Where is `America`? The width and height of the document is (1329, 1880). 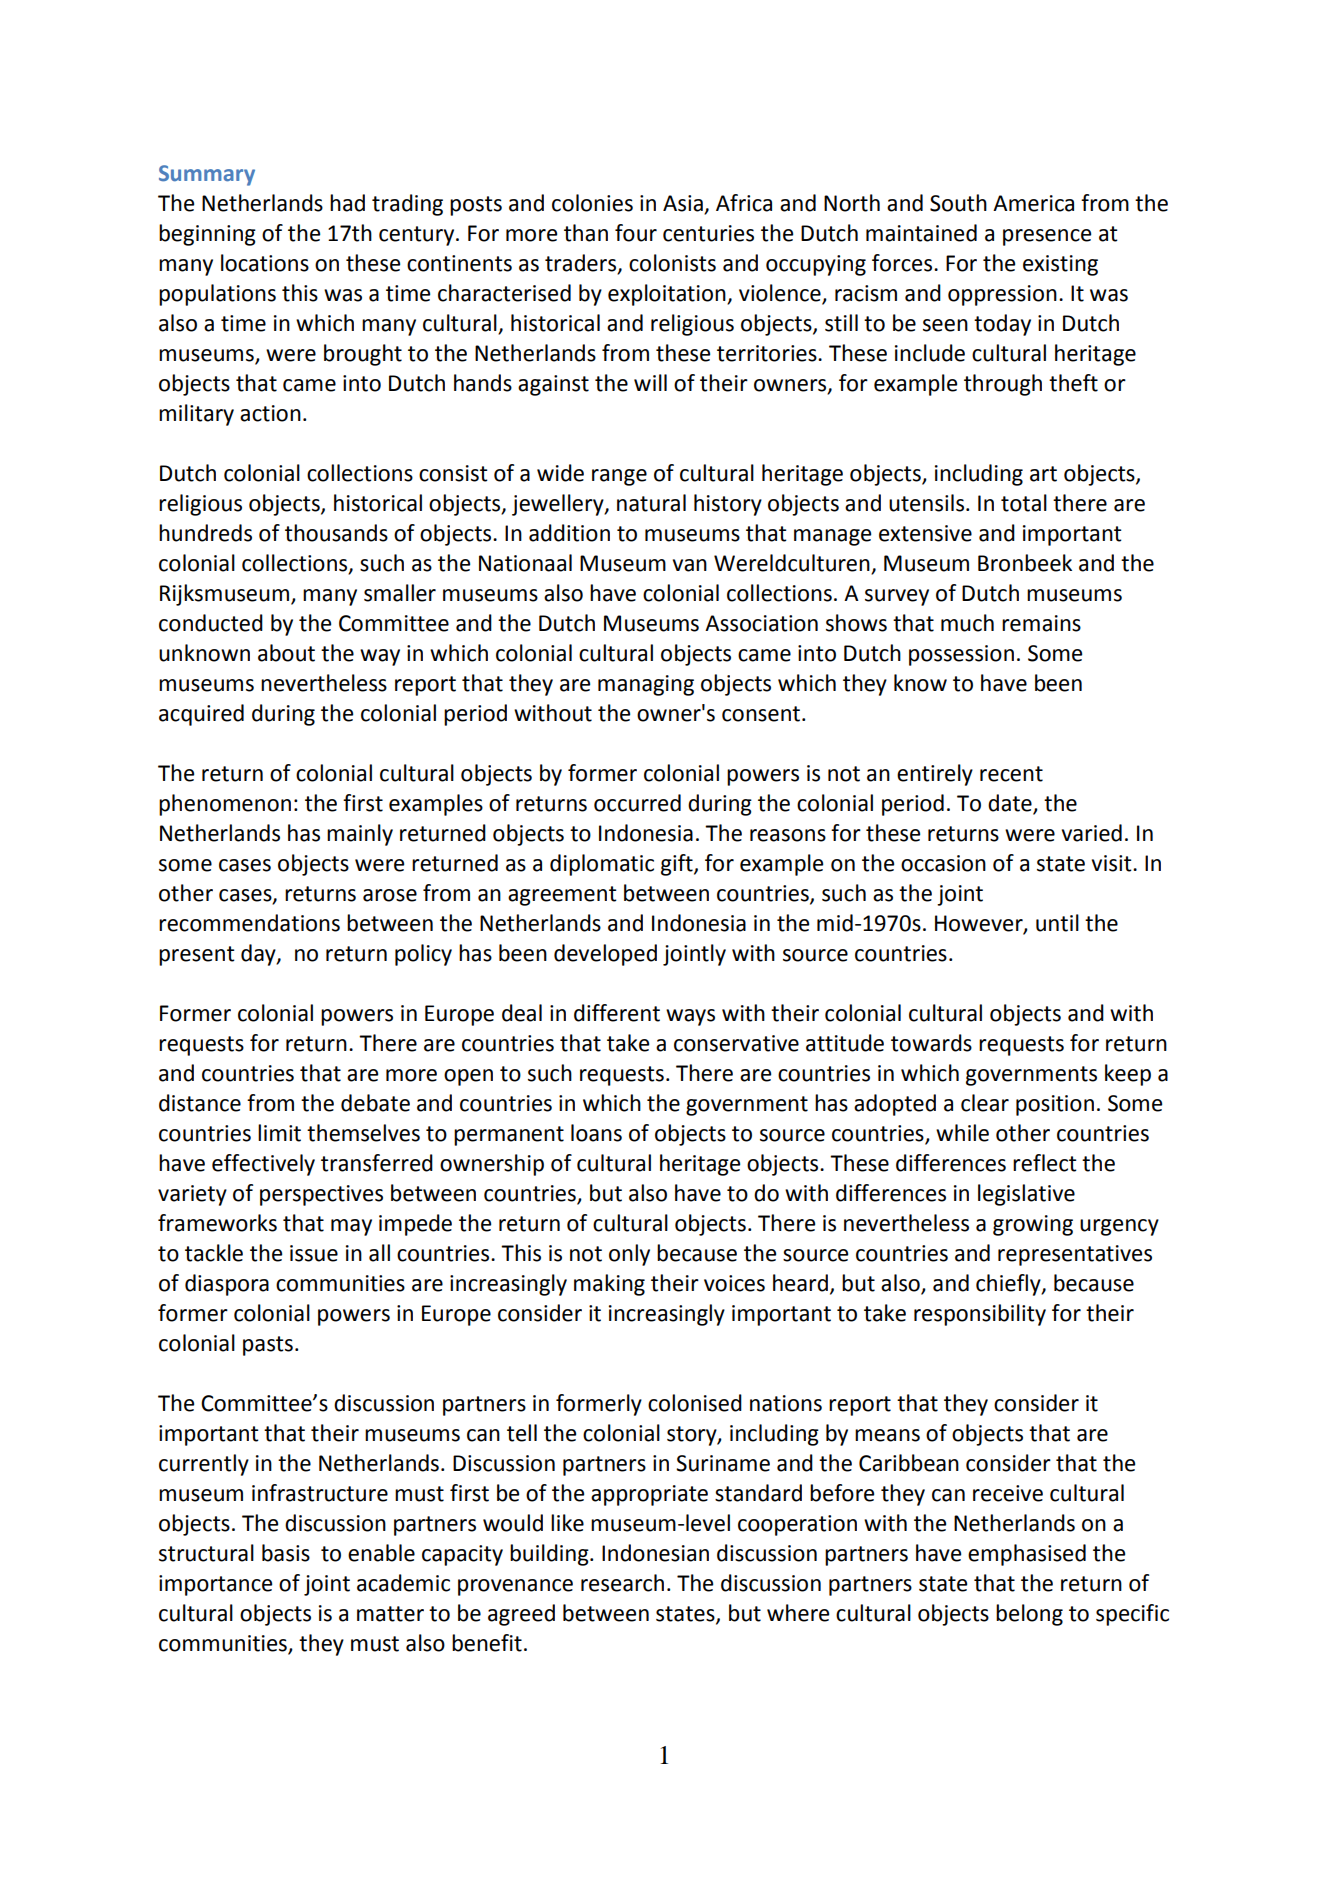
America is located at coordinates (1033, 203).
